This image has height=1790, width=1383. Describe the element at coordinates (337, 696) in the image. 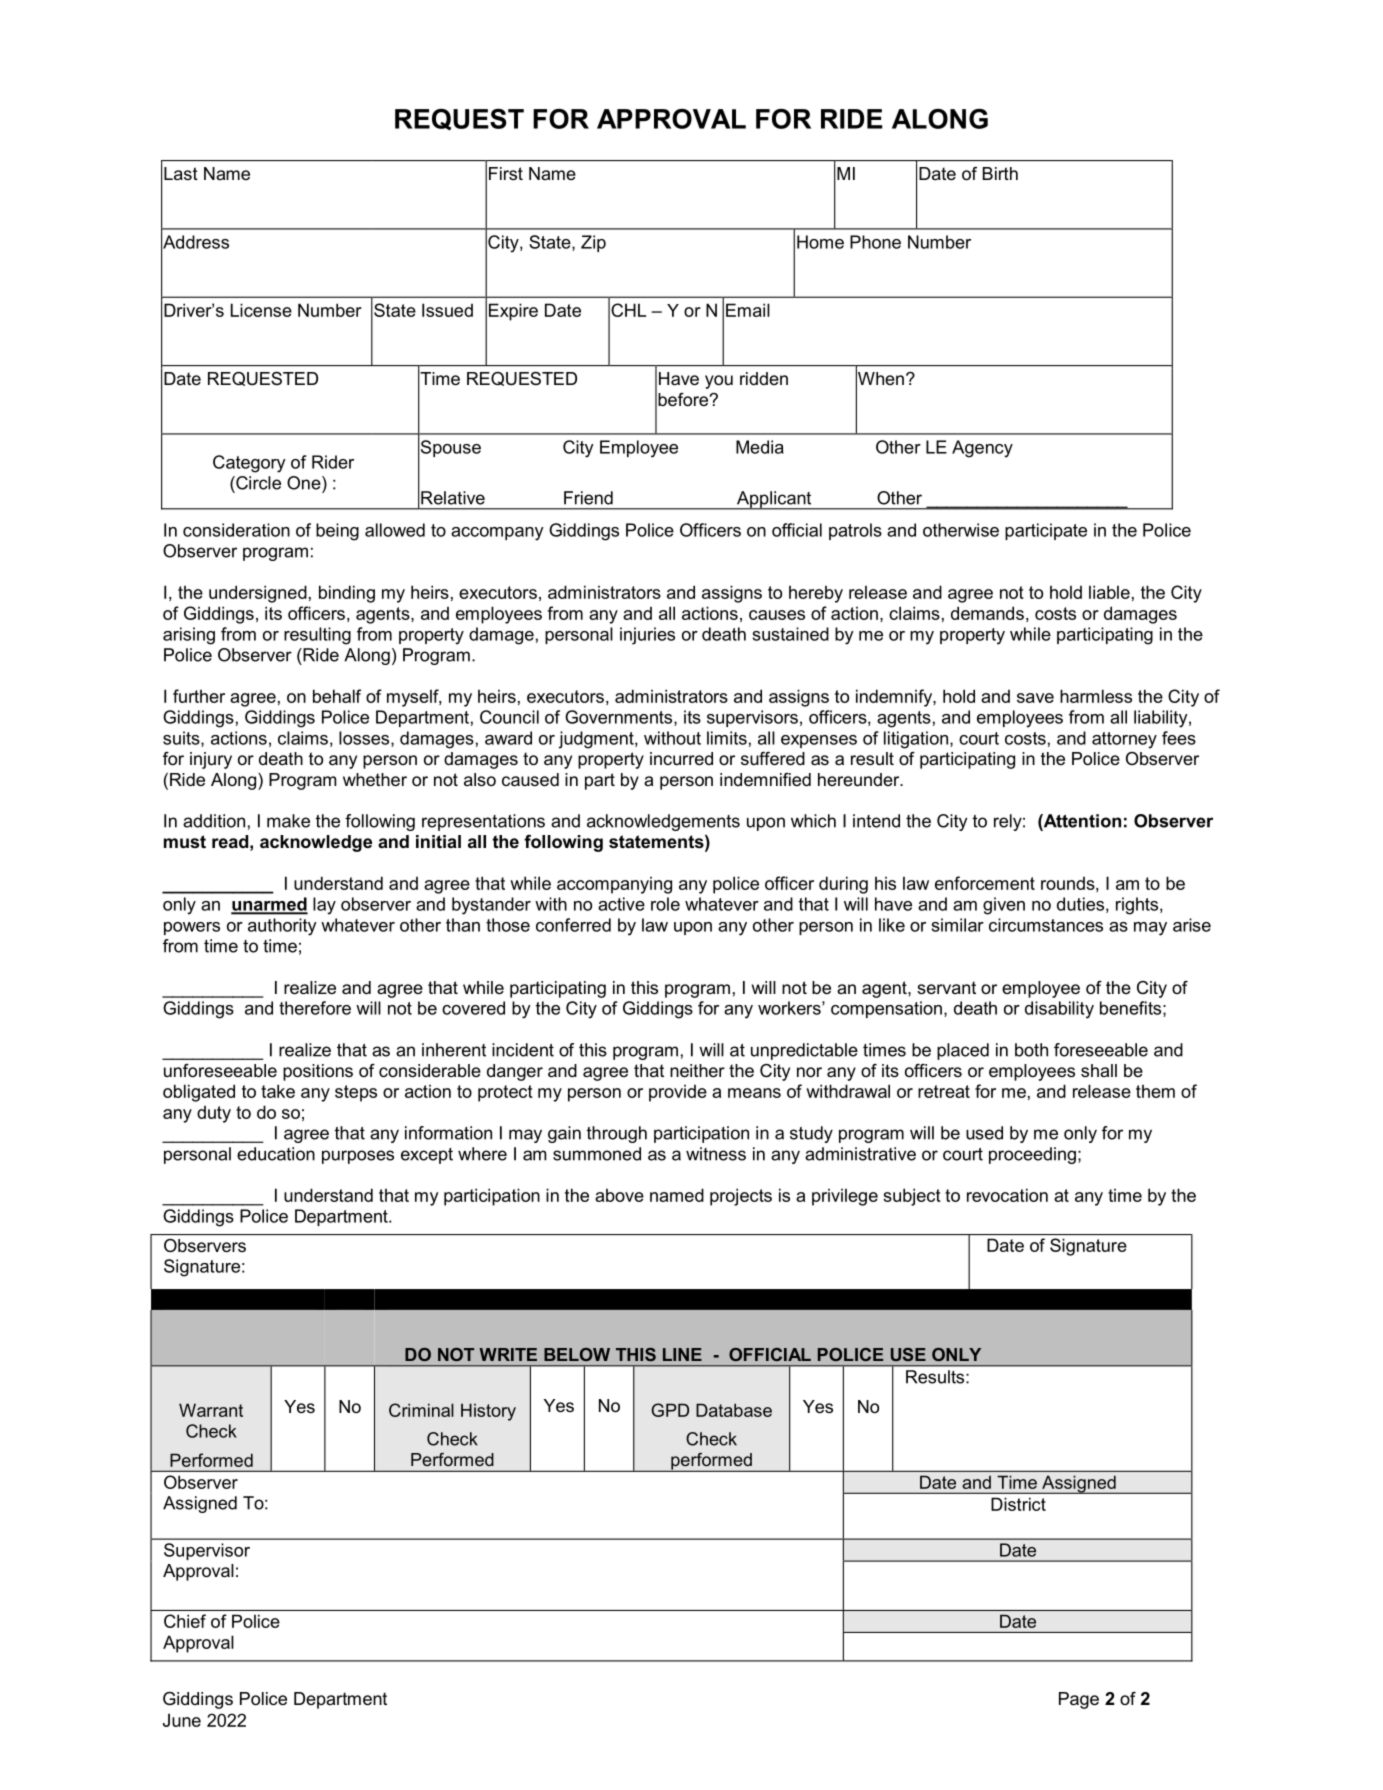

I see `behalf` at that location.
